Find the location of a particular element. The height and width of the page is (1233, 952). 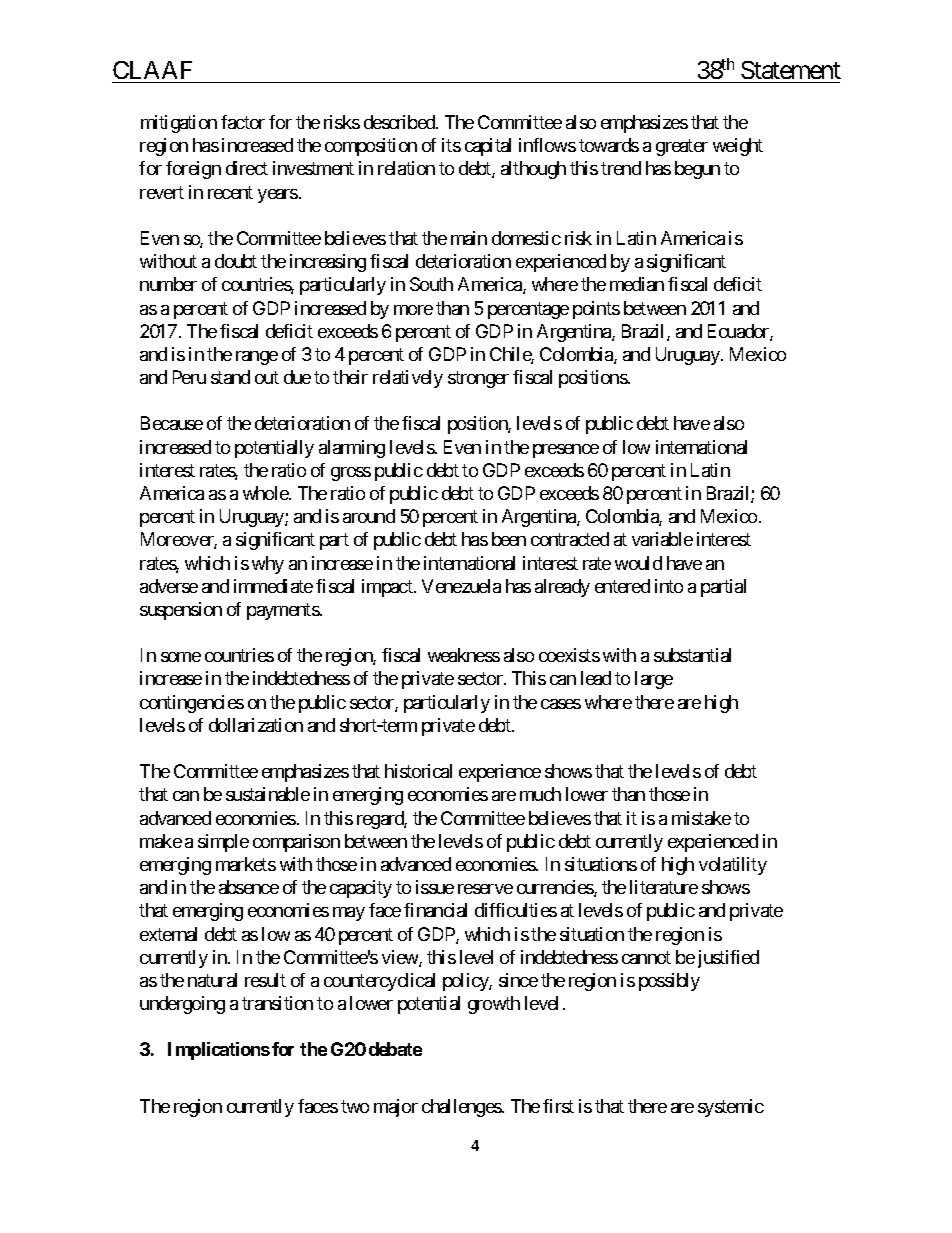

historical is located at coordinates (418, 771).
